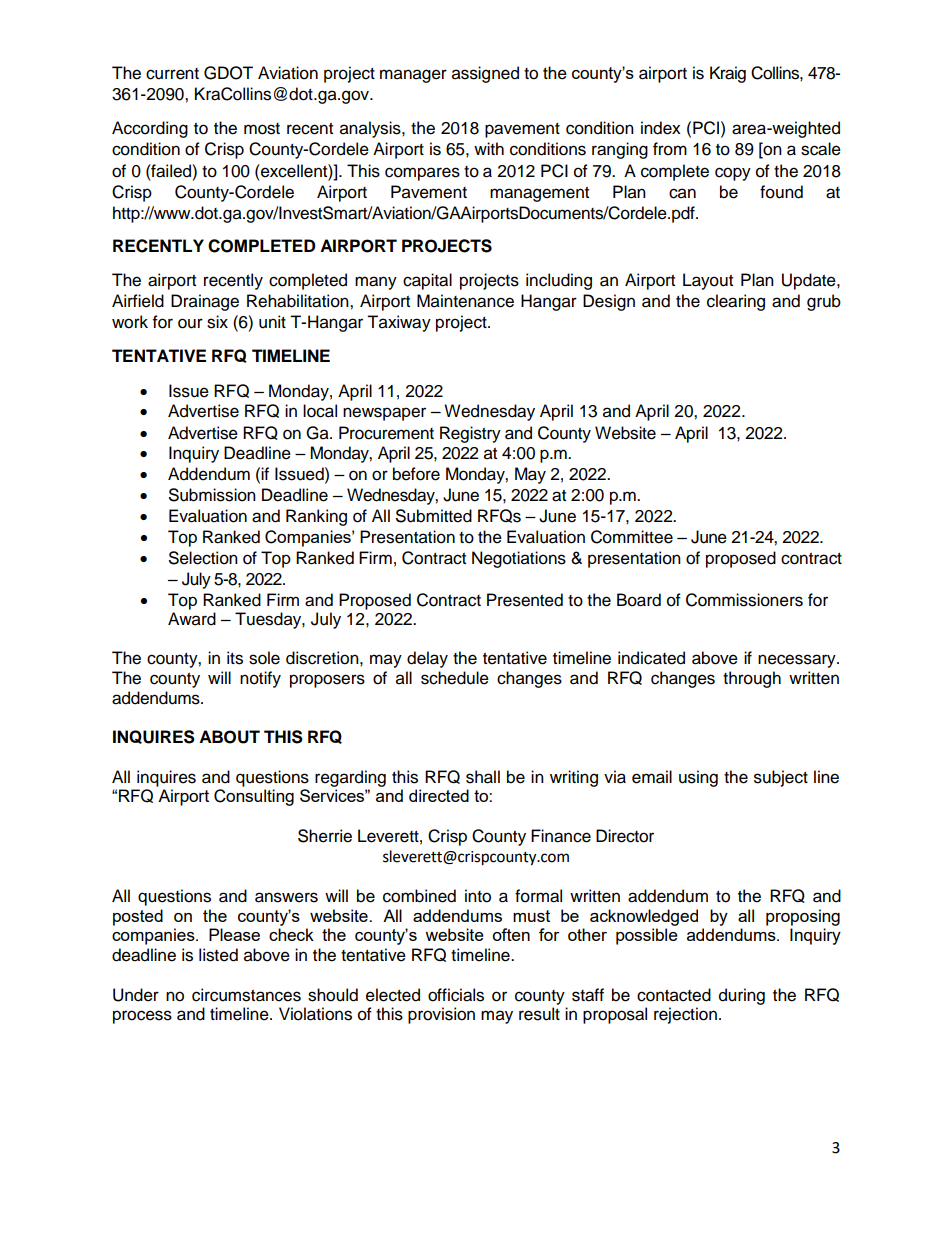  Describe the element at coordinates (519, 559) in the screenshot. I see `Negotiations` at that location.
